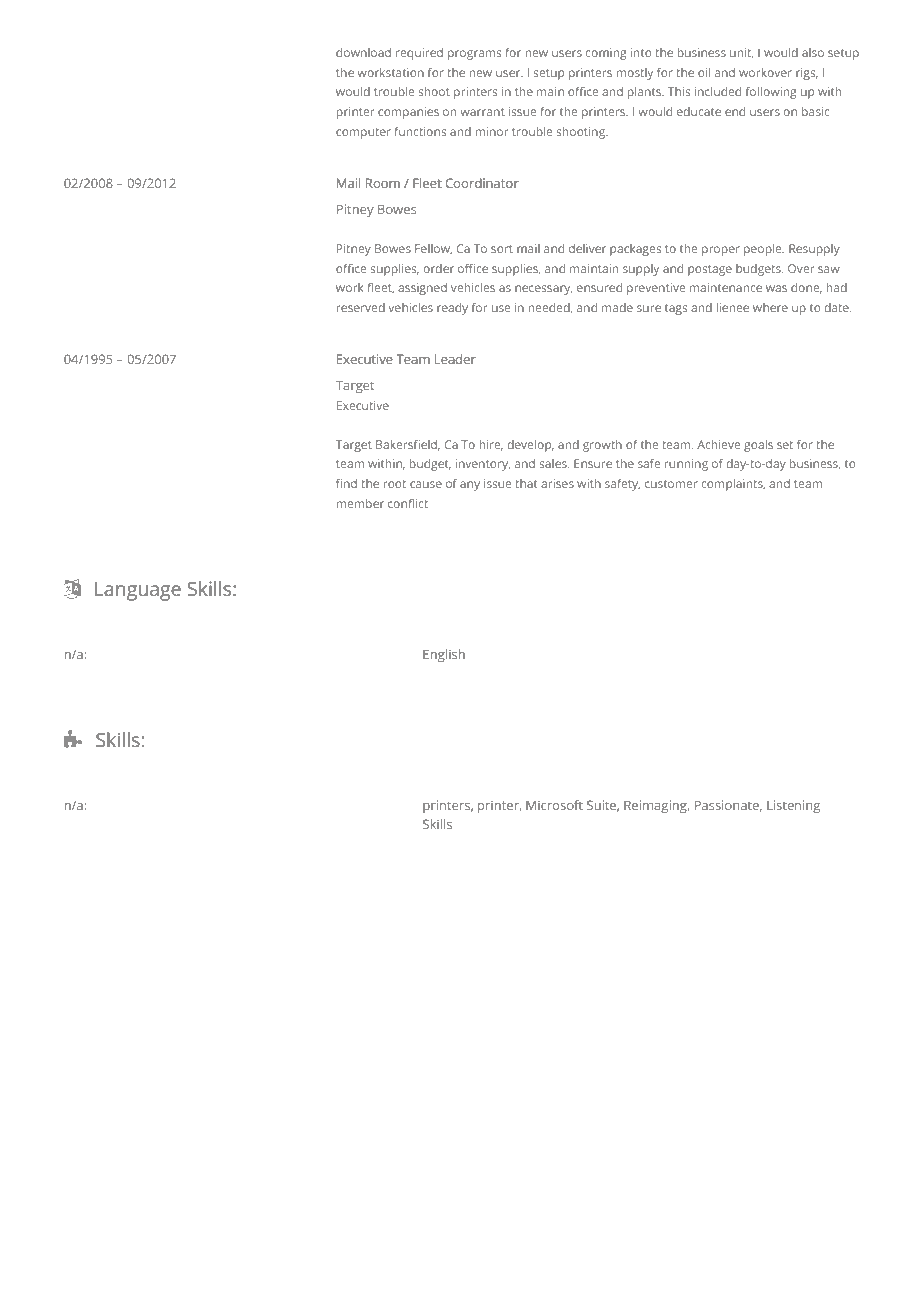  What do you see at coordinates (444, 655) in the screenshot?
I see `English` at bounding box center [444, 655].
